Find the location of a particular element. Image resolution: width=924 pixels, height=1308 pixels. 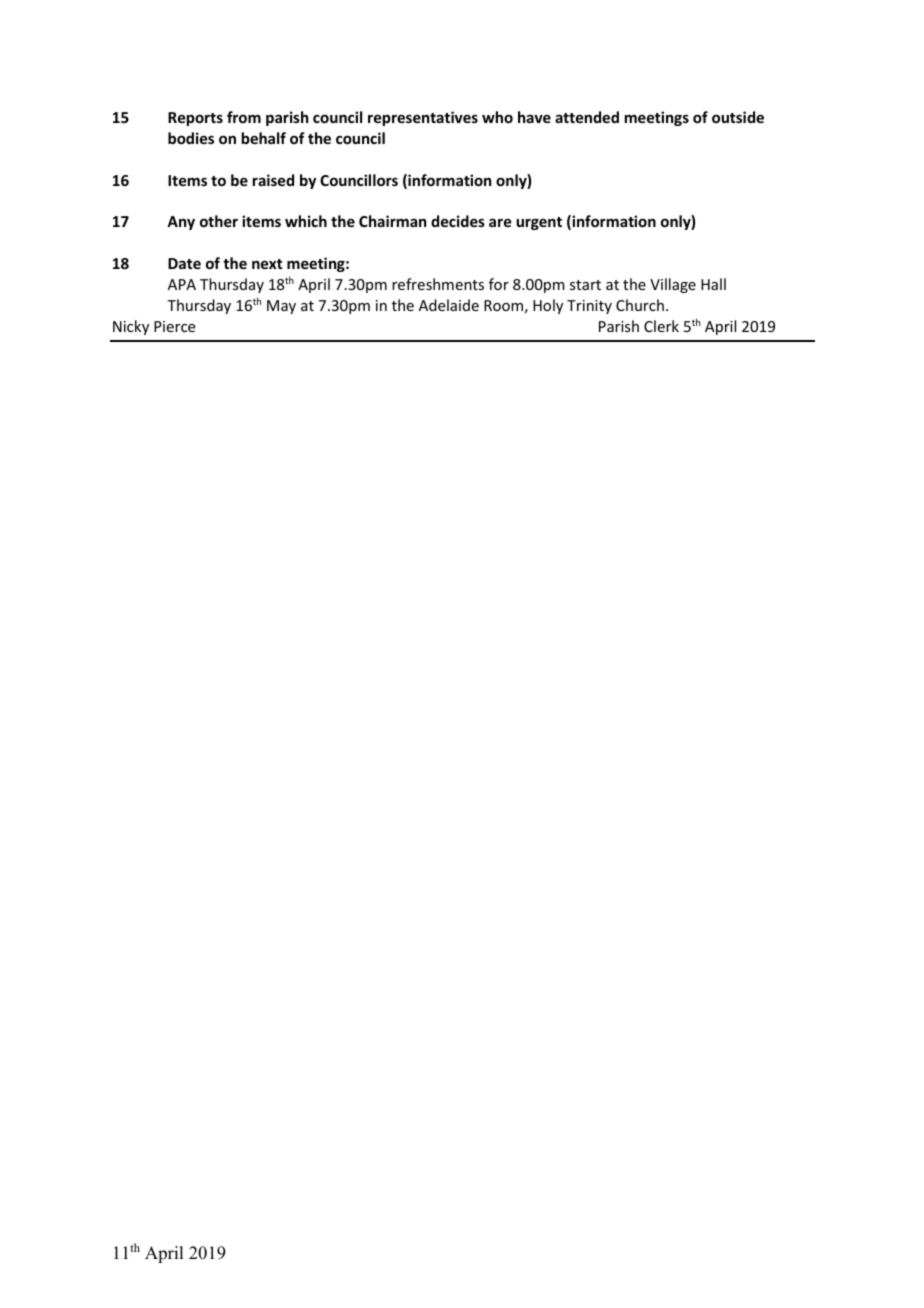

Clerk is located at coordinates (661, 326).
